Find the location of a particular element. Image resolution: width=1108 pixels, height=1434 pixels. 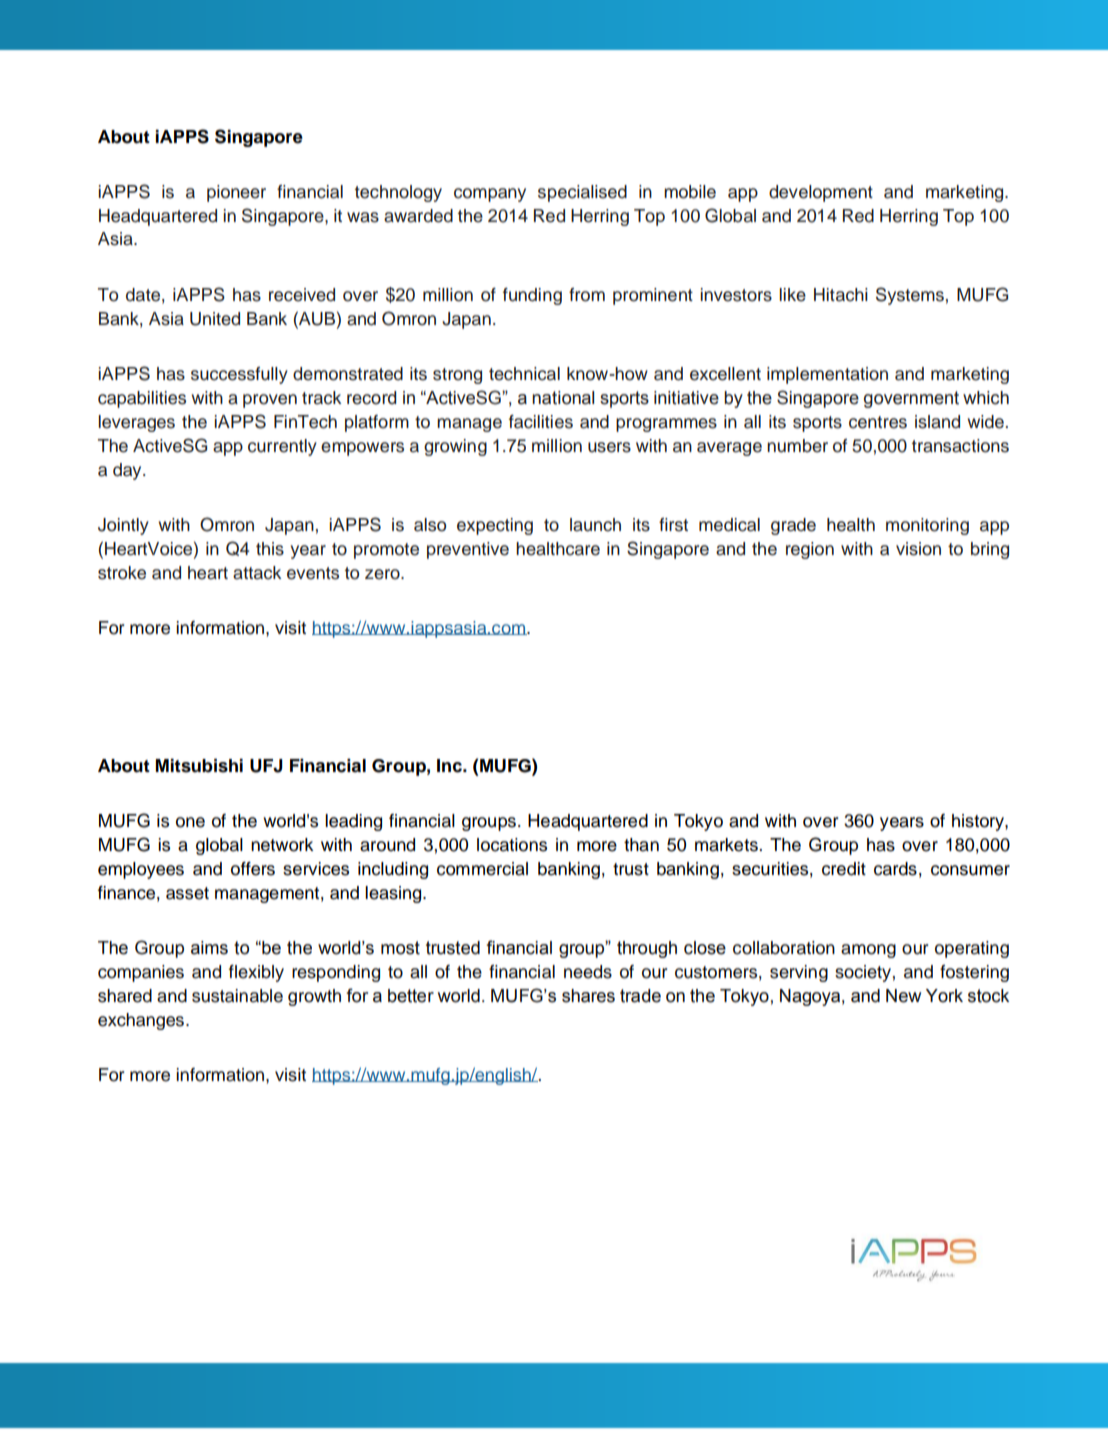

preventive is located at coordinates (468, 550).
